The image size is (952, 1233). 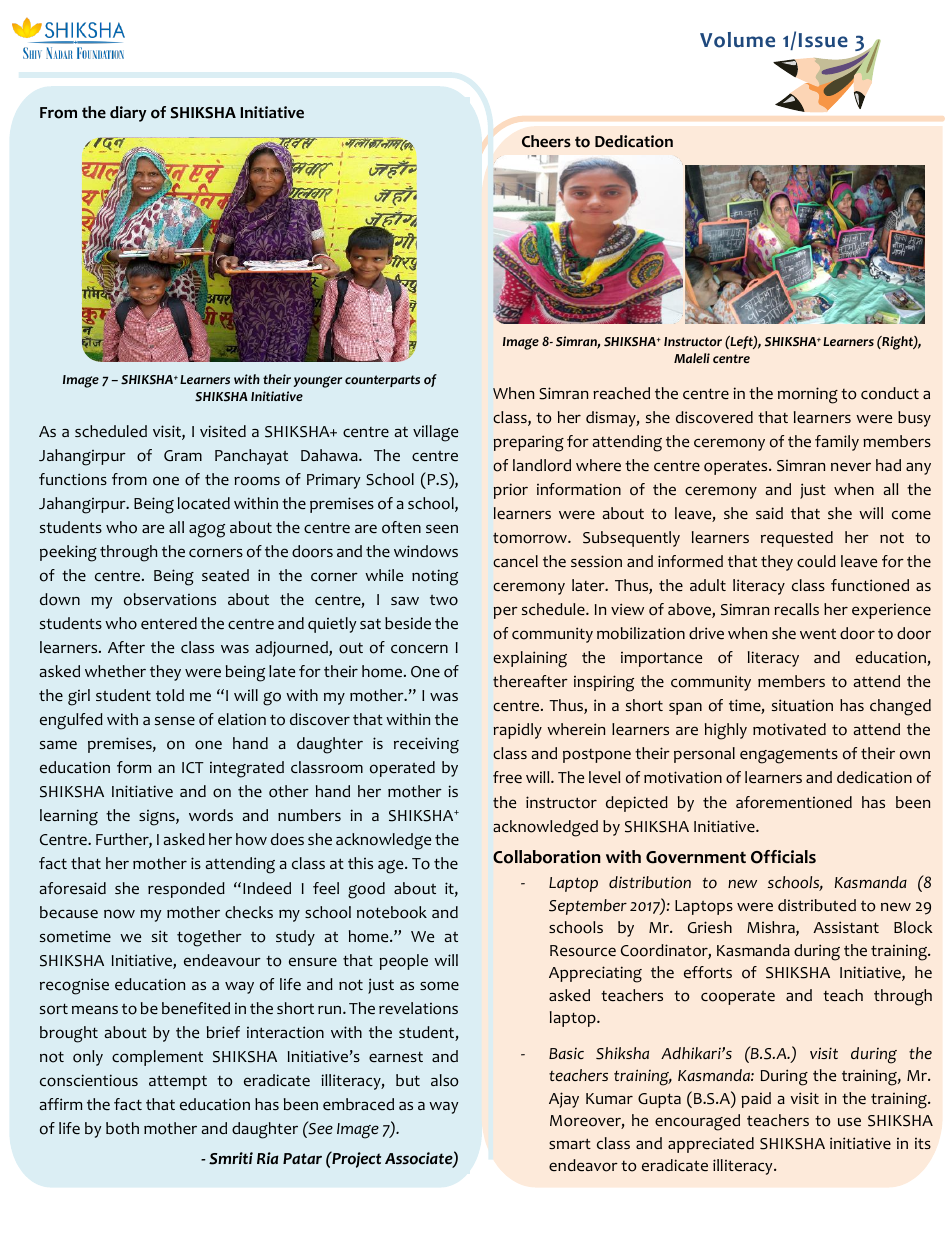 I want to click on younger, so click(x=318, y=382).
